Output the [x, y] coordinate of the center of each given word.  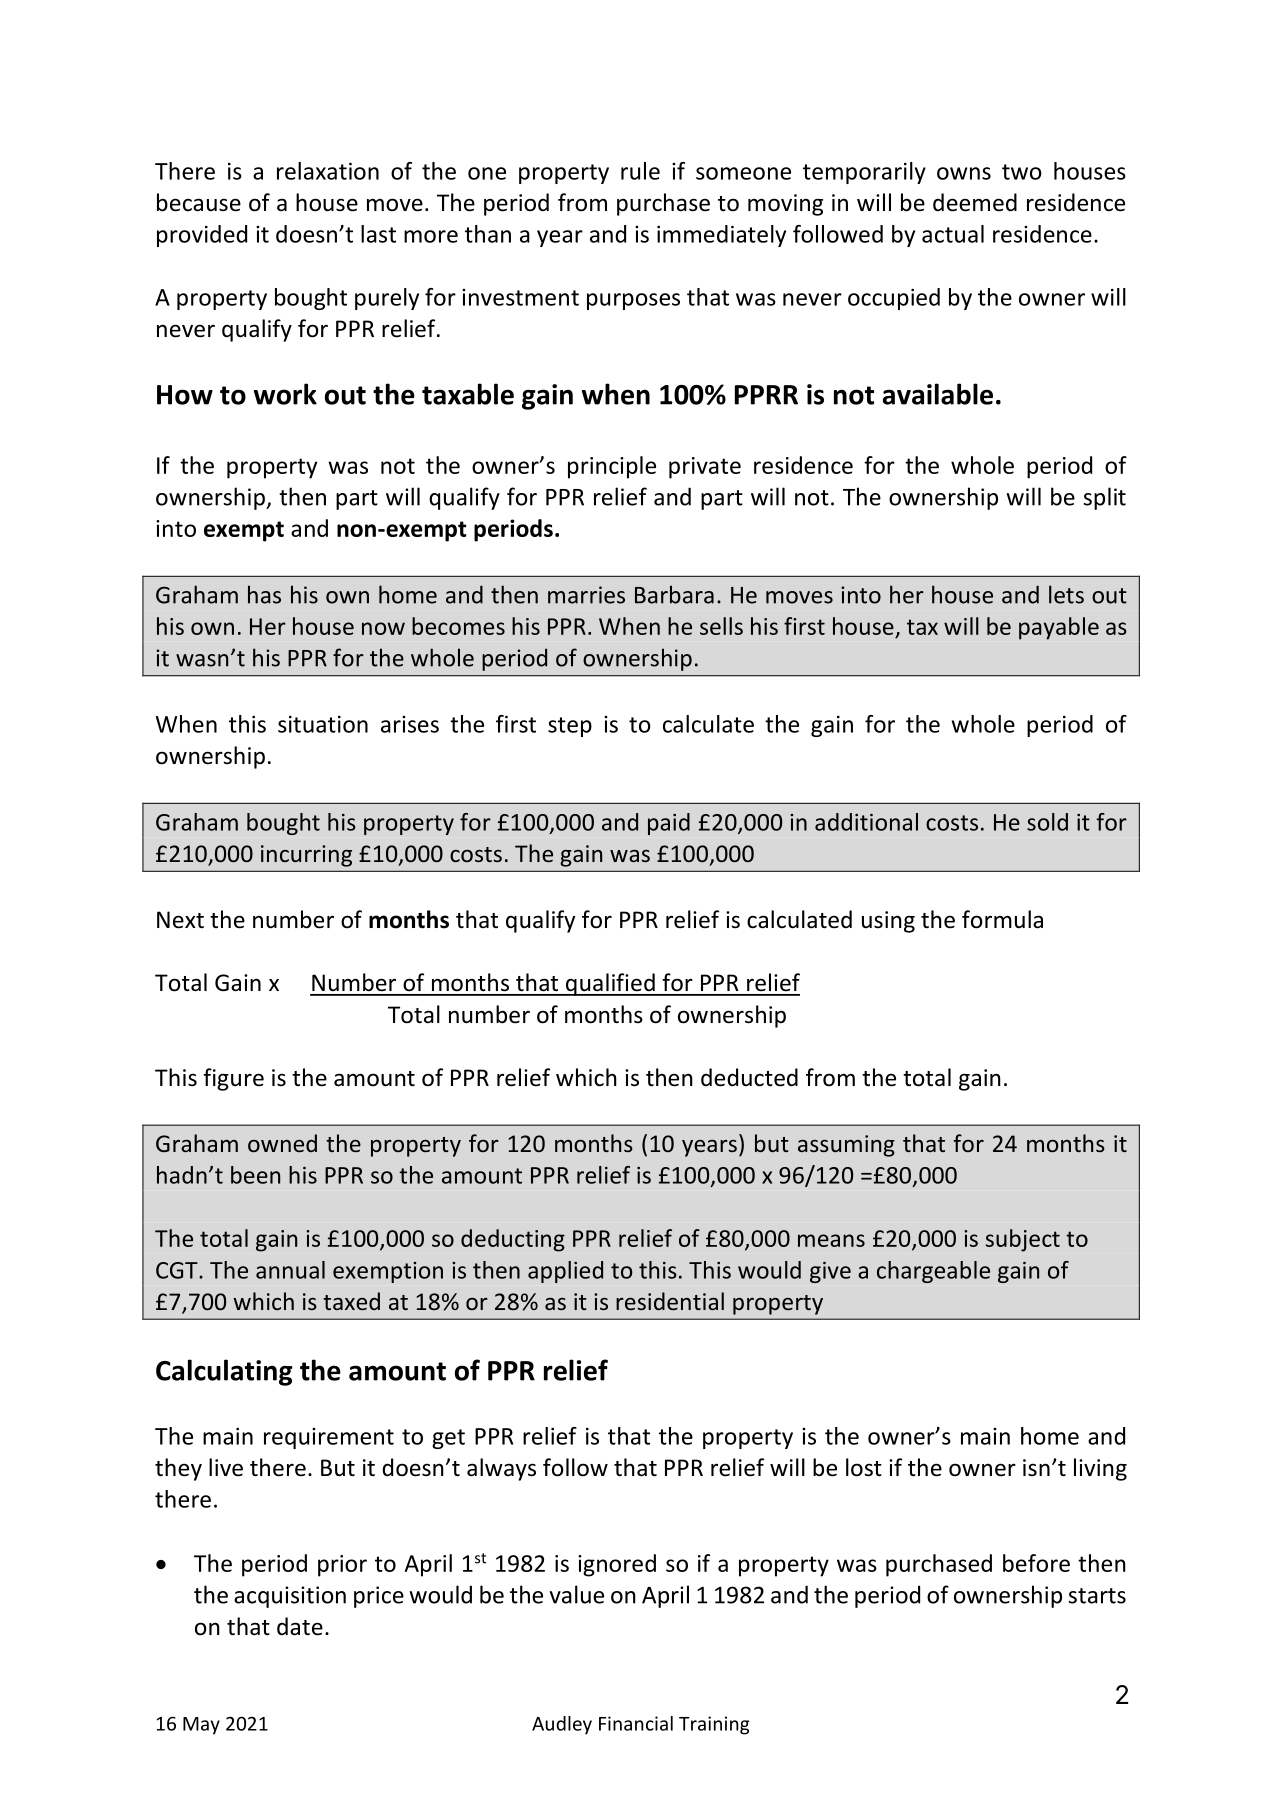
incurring [306, 856]
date [300, 1626]
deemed [975, 202]
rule [640, 171]
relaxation [328, 171]
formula [1002, 919]
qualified [610, 984]
